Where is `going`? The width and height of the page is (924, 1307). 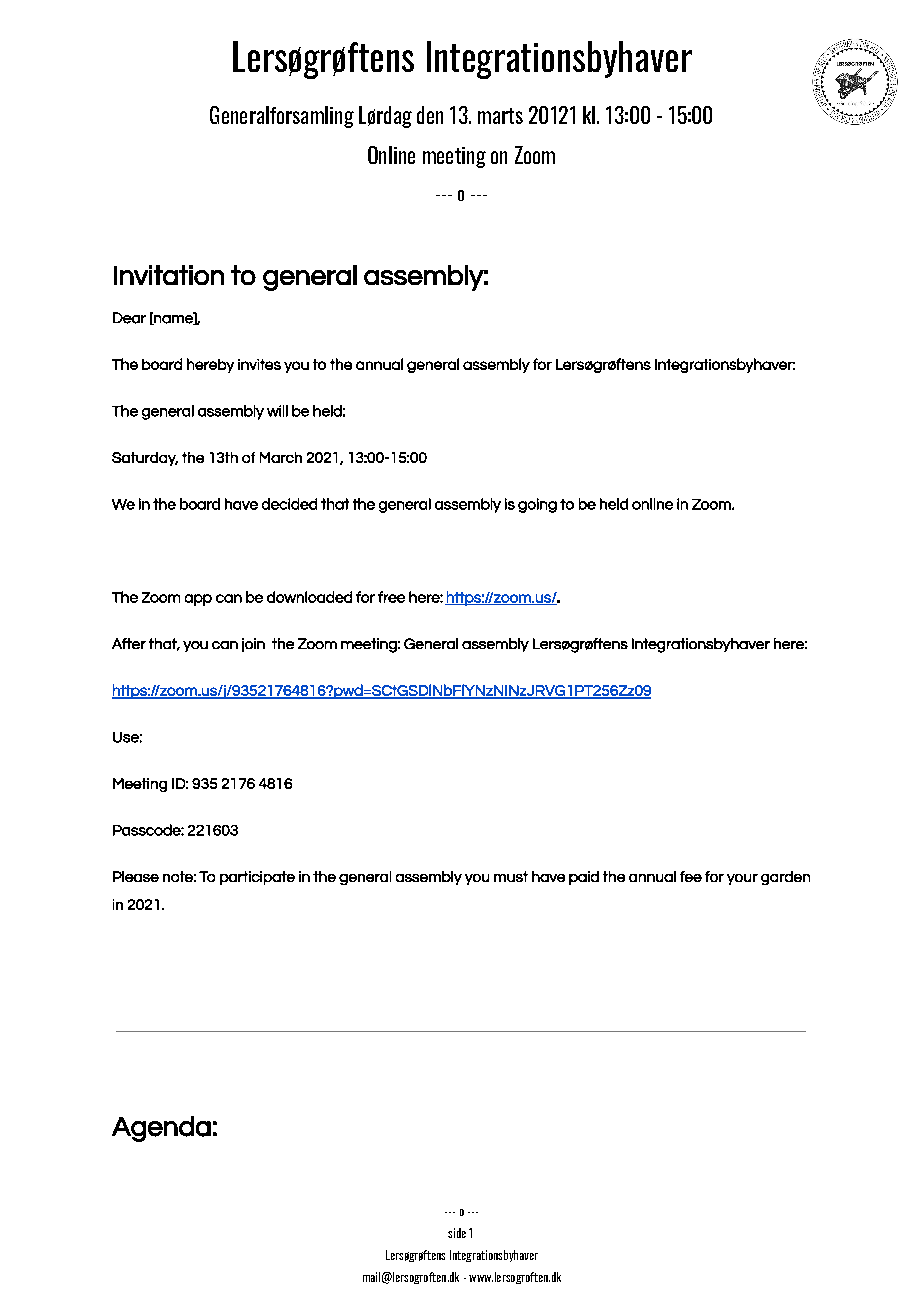 going is located at coordinates (537, 505).
